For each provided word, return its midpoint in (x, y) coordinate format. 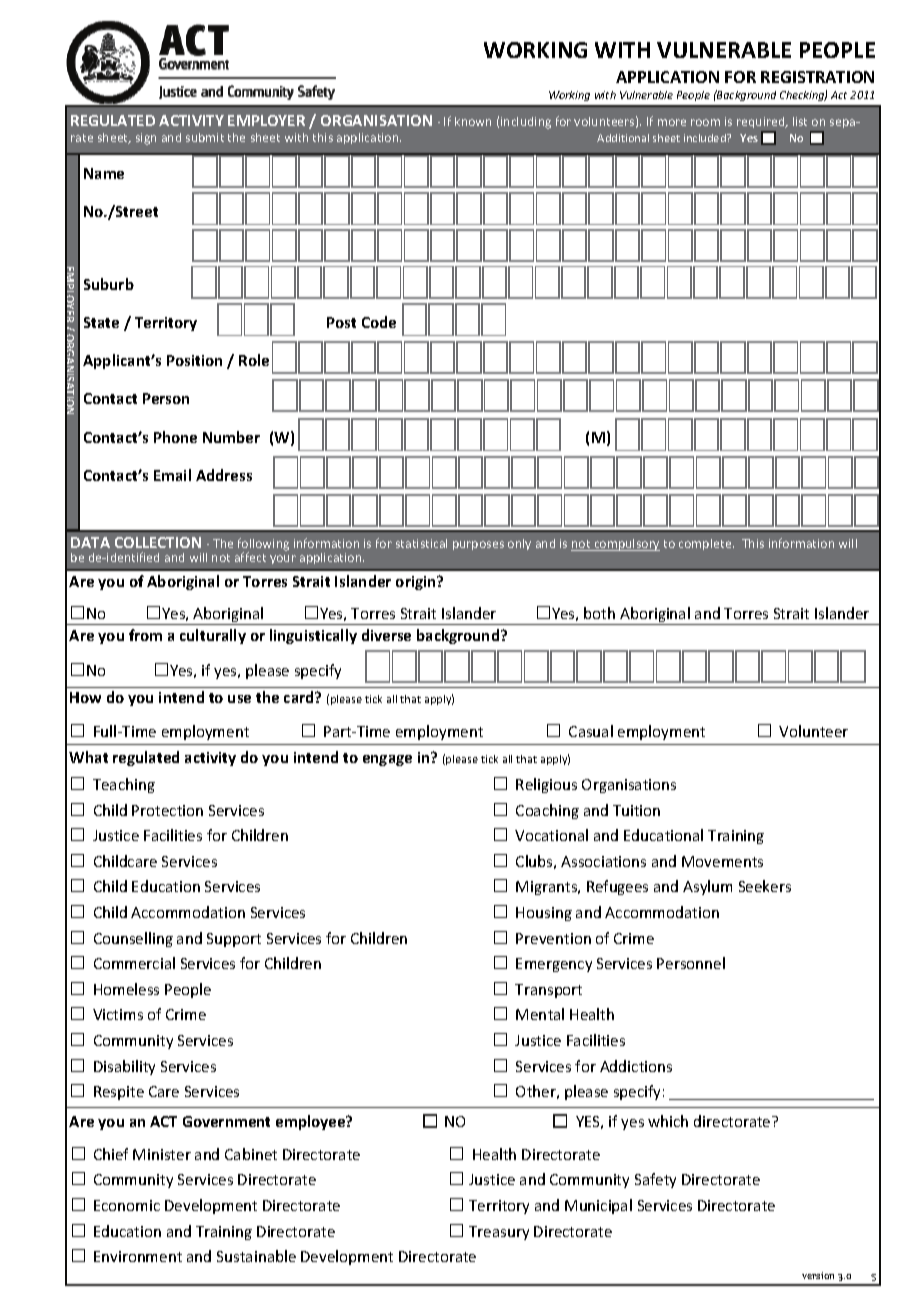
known (473, 121)
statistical (421, 543)
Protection (167, 810)
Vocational (551, 835)
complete (706, 544)
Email (172, 475)
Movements (722, 861)
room (705, 122)
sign (146, 139)
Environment (138, 1256)
